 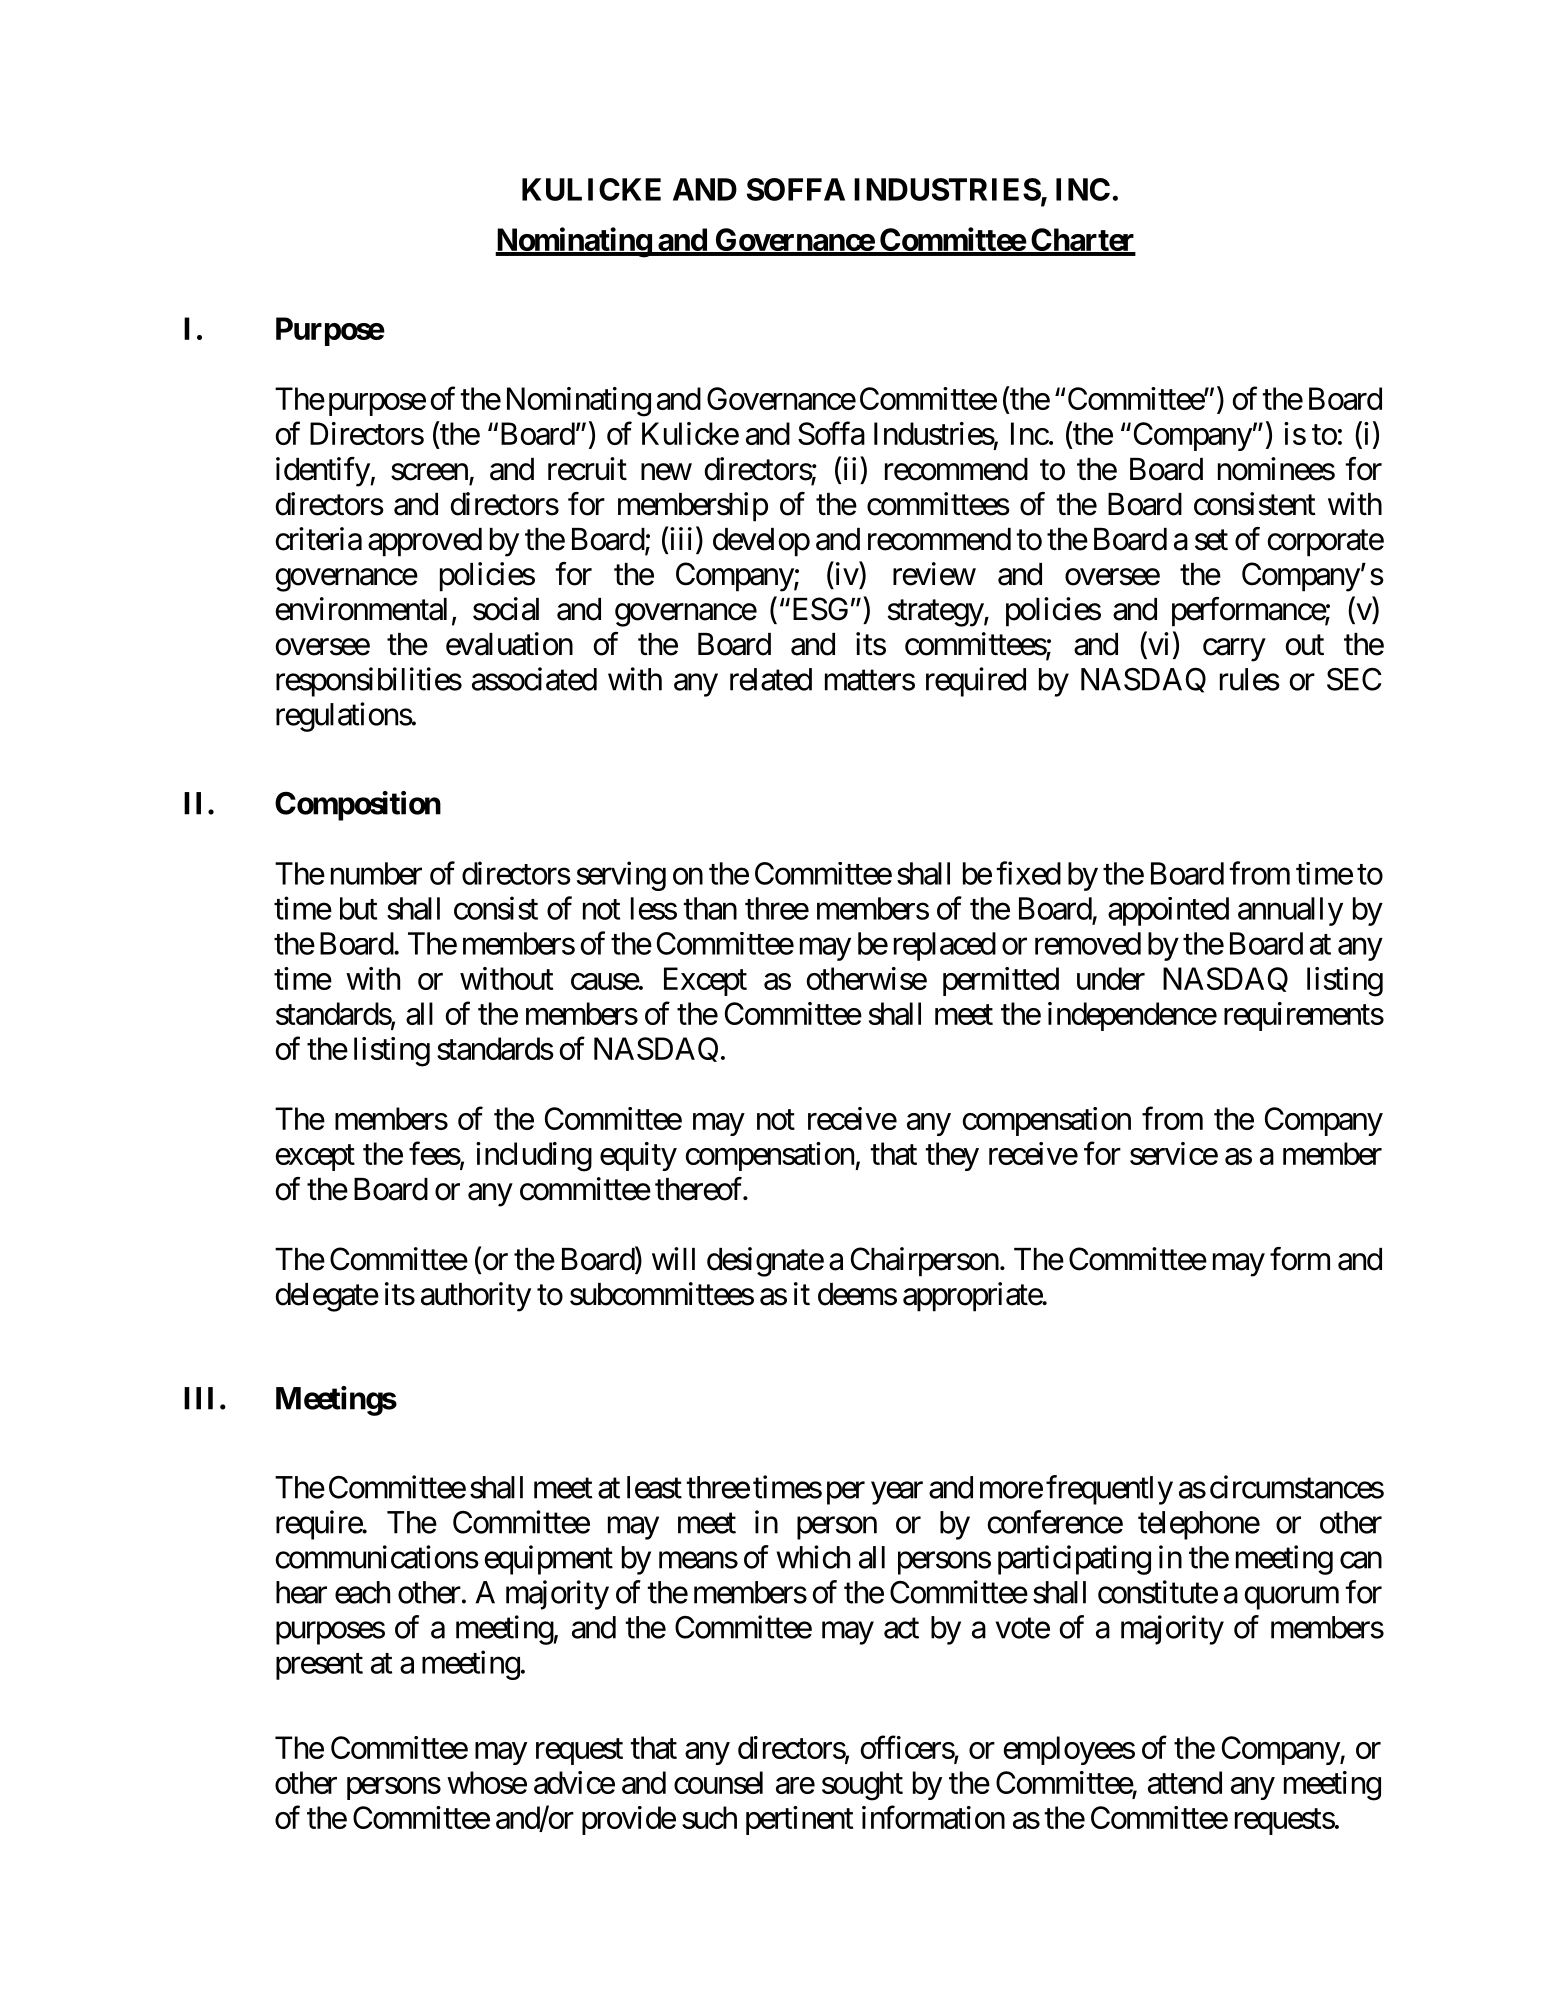 What do you see at coordinates (425, 542) in the page?
I see `approved` at bounding box center [425, 542].
